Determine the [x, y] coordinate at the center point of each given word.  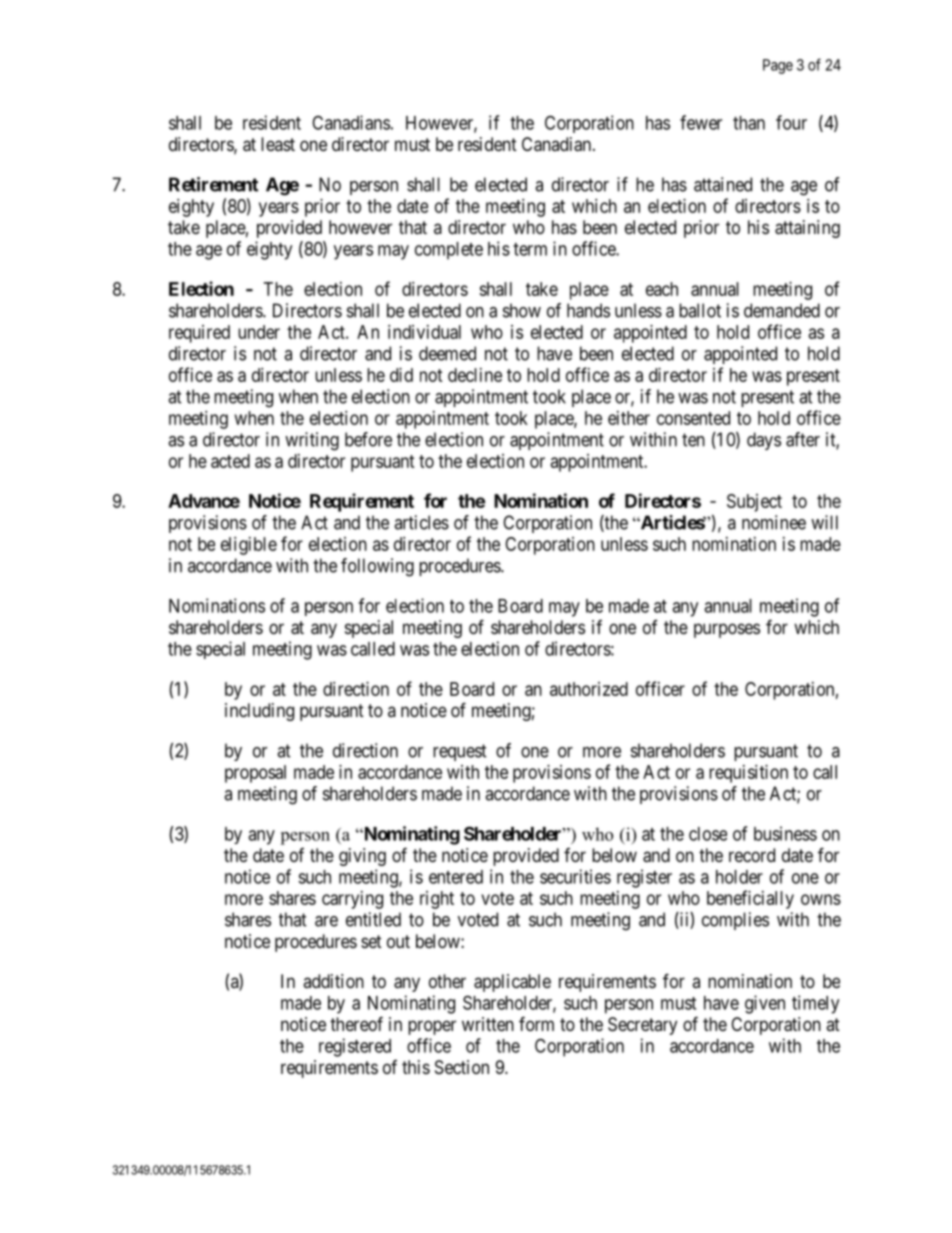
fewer [701, 122]
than [749, 123]
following [377, 567]
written [488, 1024]
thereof [356, 1023]
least [278, 144]
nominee [774, 522]
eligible [249, 546]
